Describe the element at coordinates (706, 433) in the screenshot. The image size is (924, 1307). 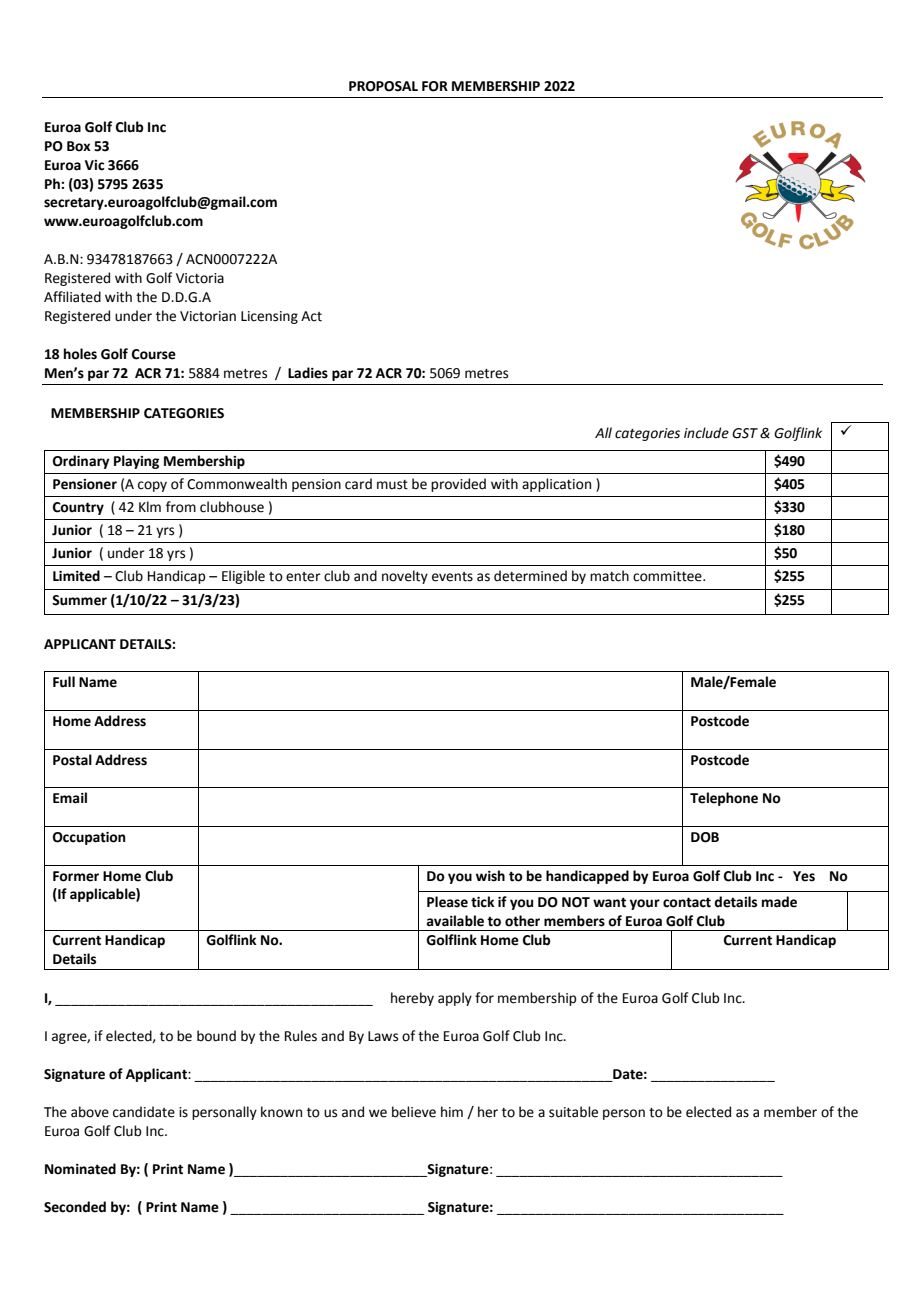
I see `include` at that location.
